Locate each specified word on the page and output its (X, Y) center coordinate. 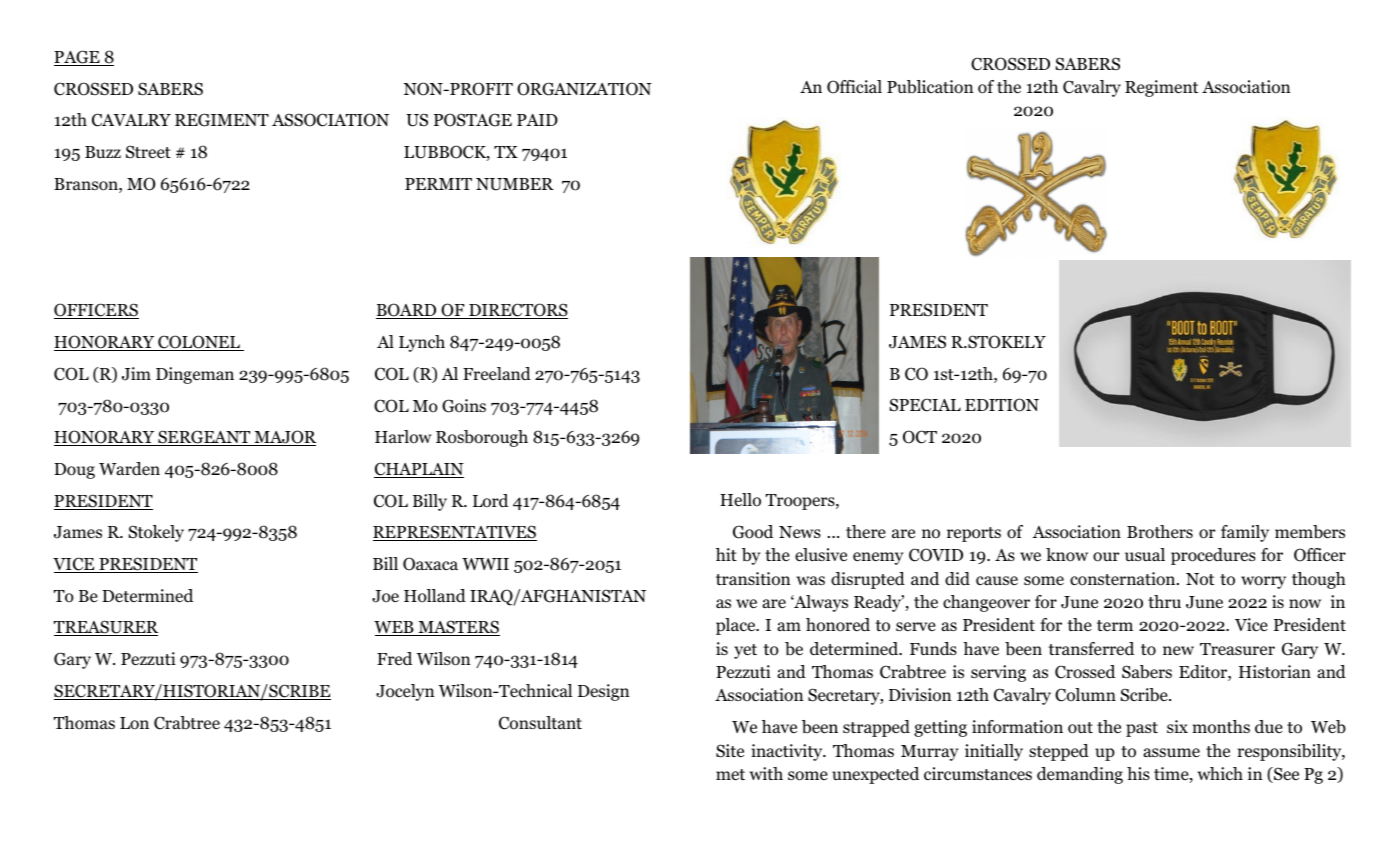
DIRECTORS (517, 311)
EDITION (1002, 405)
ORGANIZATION (584, 89)
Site (730, 751)
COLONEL (199, 343)
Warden (129, 468)
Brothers (1160, 532)
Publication (930, 87)
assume (1171, 752)
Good (753, 532)
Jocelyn (405, 692)
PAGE (78, 58)
